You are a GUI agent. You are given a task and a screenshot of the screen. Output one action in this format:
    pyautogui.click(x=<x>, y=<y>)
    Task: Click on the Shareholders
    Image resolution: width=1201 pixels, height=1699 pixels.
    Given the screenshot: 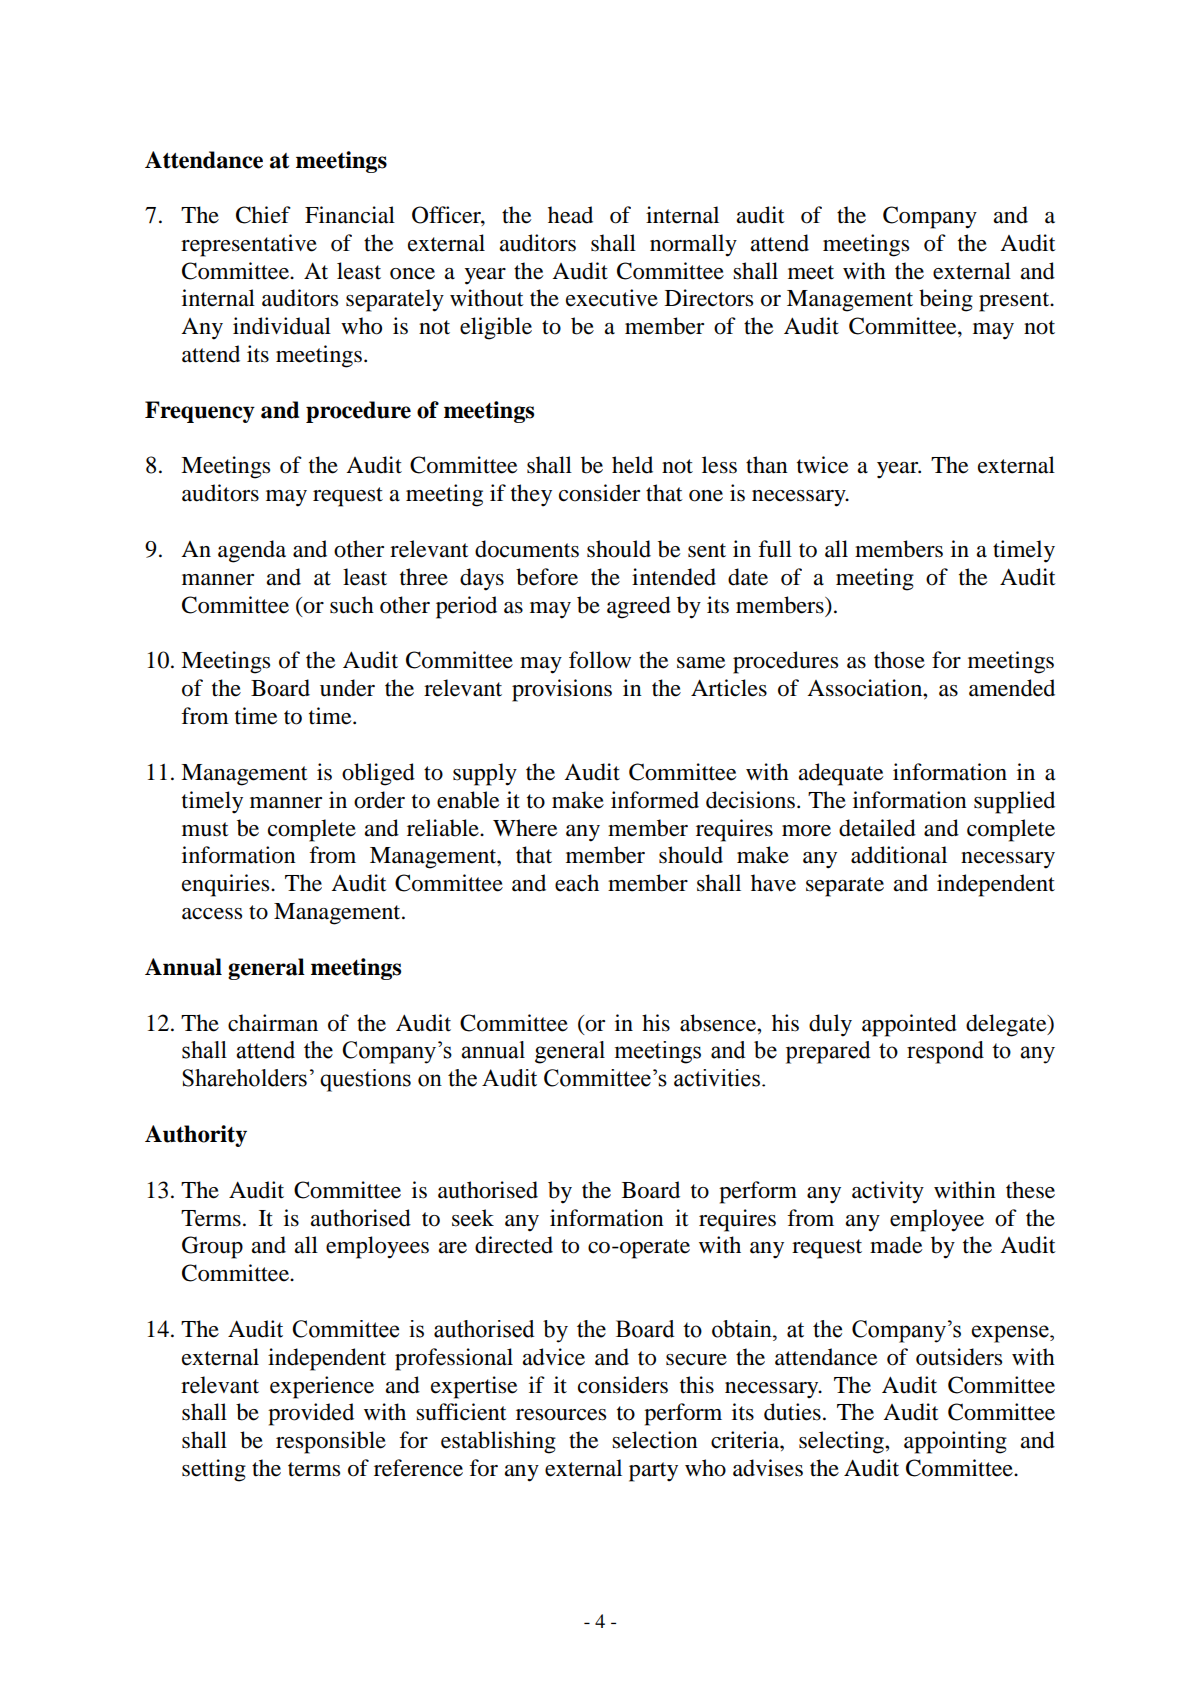 What is the action you would take?
    pyautogui.click(x=244, y=1078)
